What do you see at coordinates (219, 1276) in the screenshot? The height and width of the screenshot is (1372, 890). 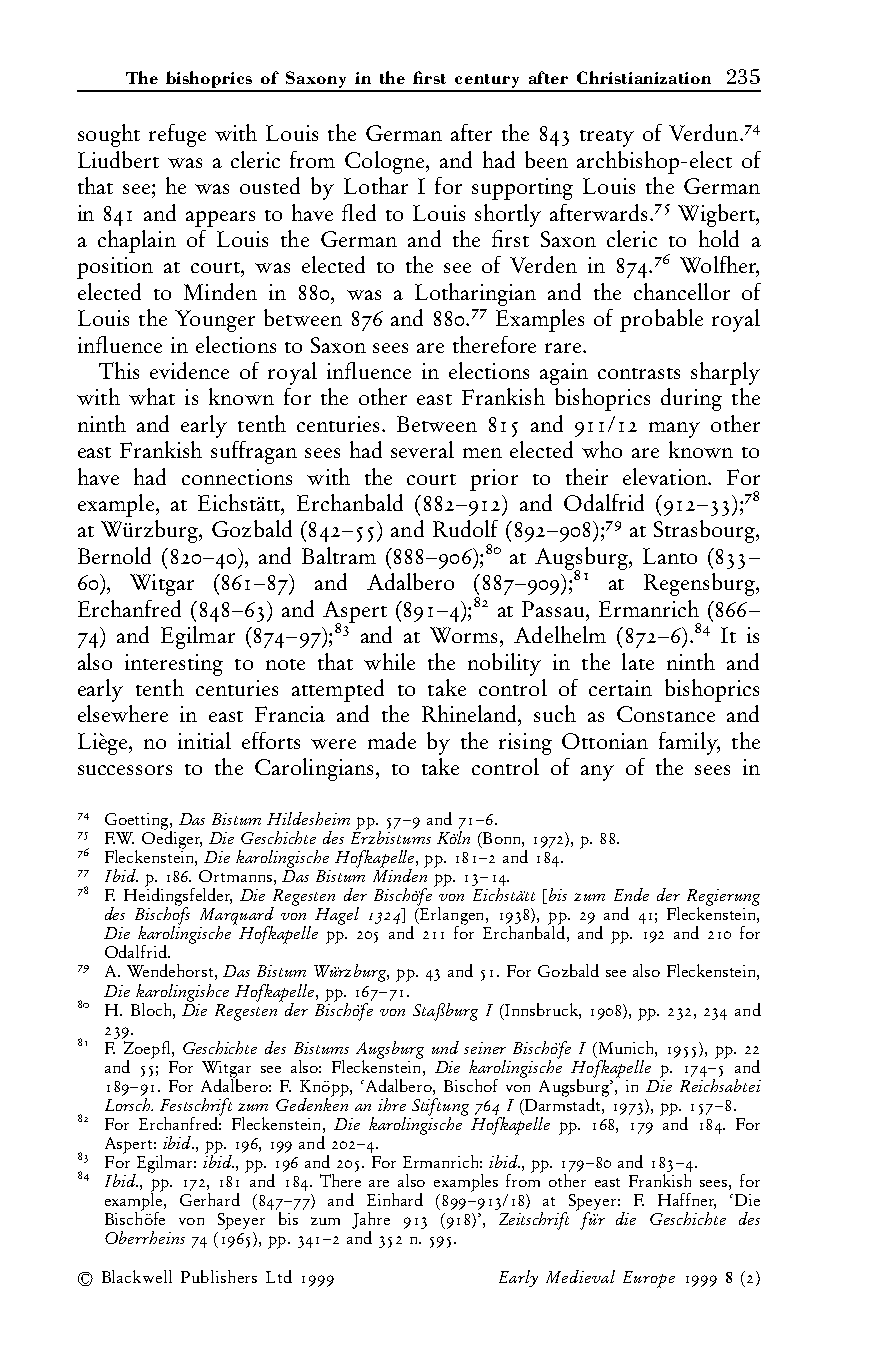 I see `Publishers` at bounding box center [219, 1276].
